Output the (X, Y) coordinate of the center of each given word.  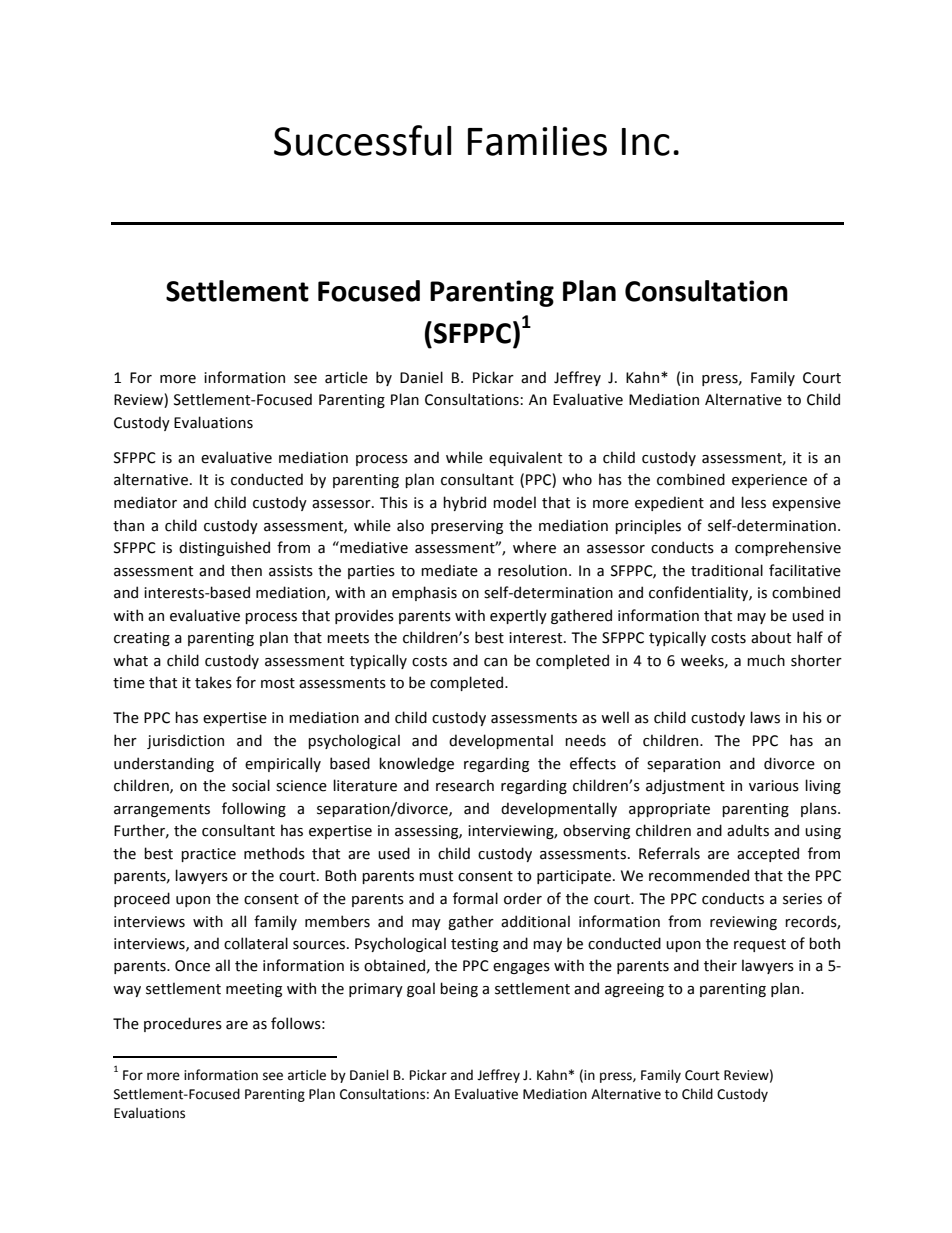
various (774, 786)
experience (769, 481)
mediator (145, 502)
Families (537, 141)
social (251, 785)
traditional (727, 570)
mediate (449, 570)
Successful (362, 140)
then (246, 570)
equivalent (525, 458)
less (753, 502)
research (465, 785)
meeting (254, 990)
